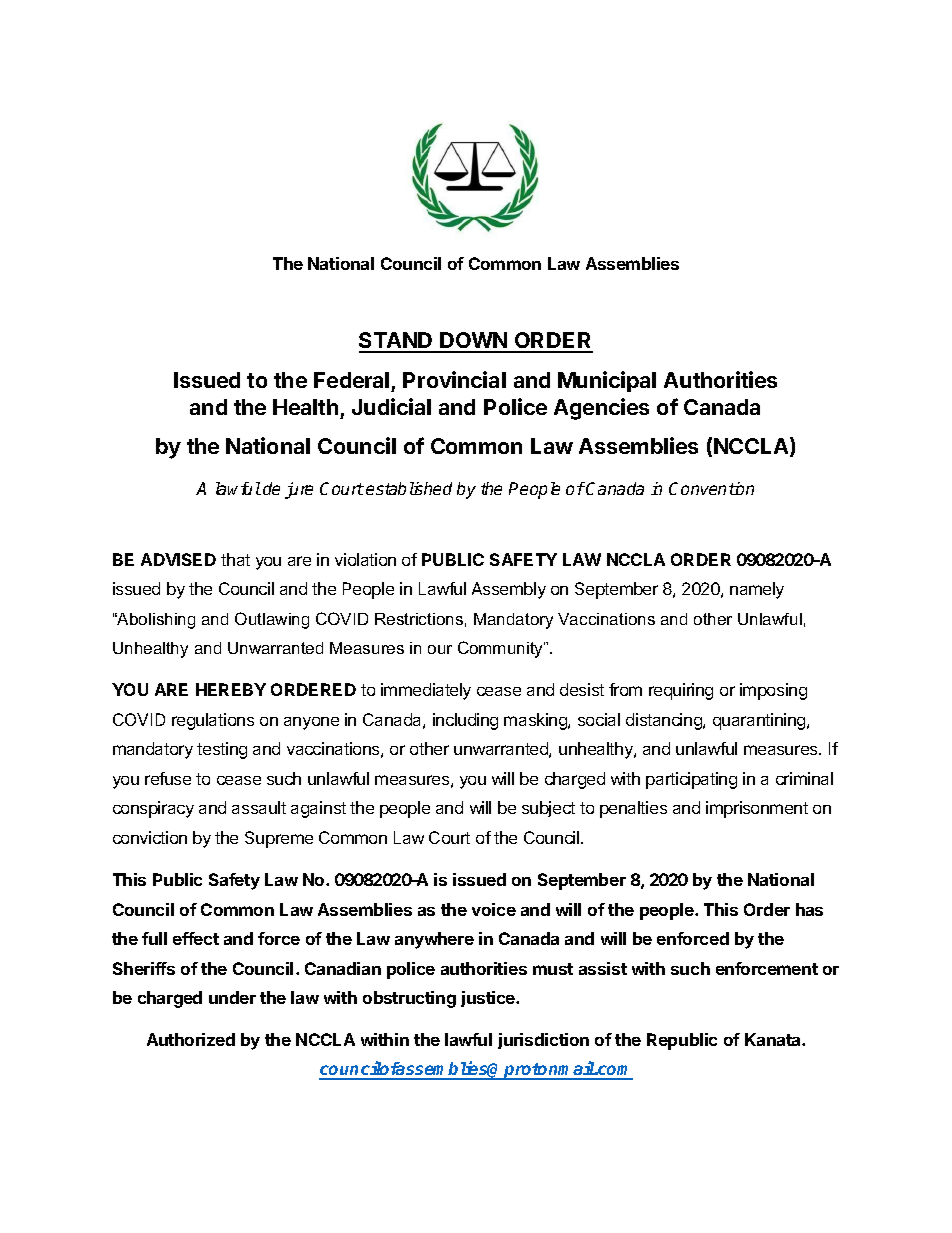  I want to click on that, so click(235, 559).
